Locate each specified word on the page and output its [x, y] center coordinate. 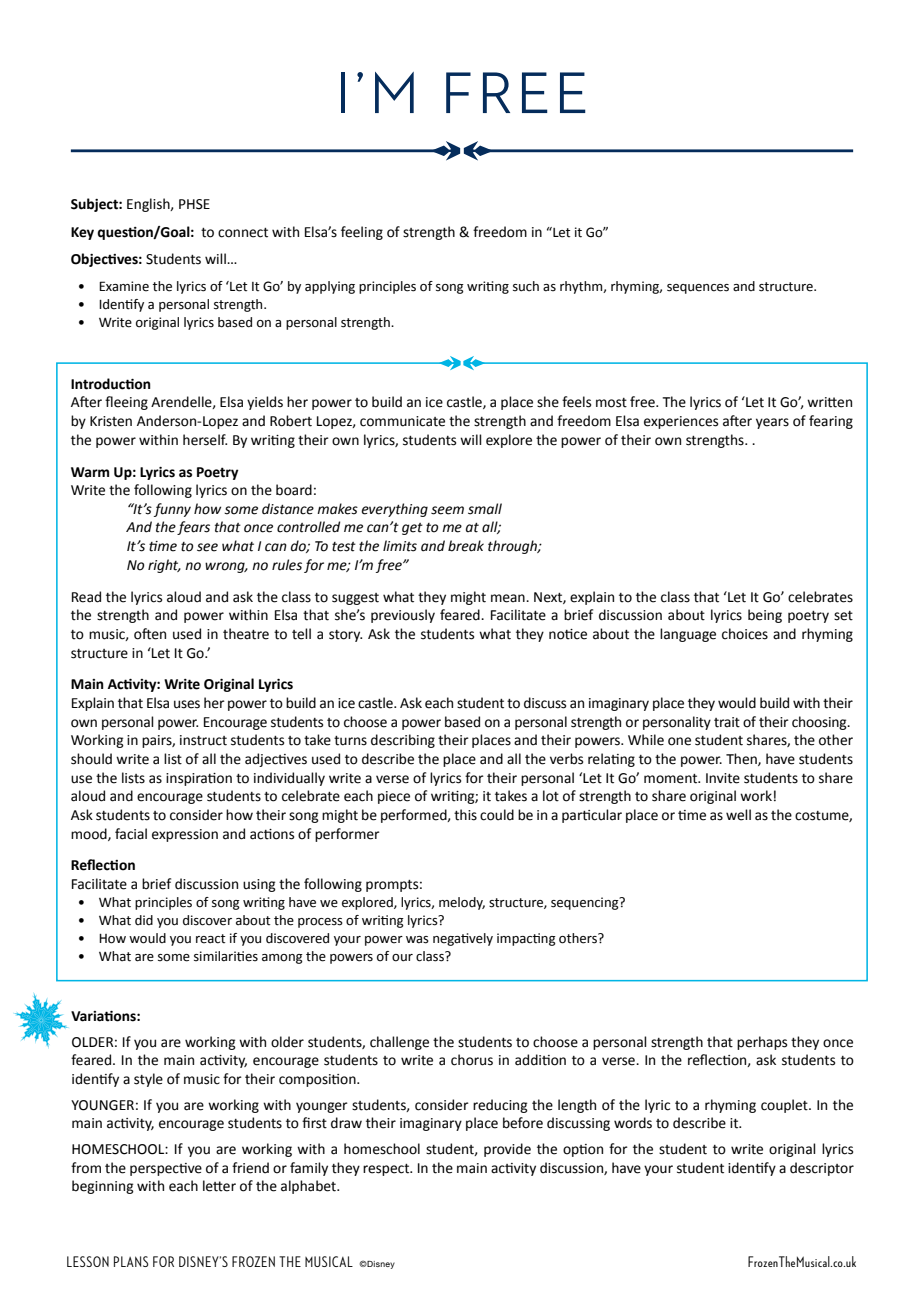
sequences [698, 289]
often [150, 634]
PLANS [131, 1261]
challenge [399, 1043]
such [526, 286]
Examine [124, 286]
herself [205, 440]
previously [403, 616]
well [738, 815]
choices [745, 634]
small [485, 509]
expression [185, 835]
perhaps [762, 1043]
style [148, 1080]
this [465, 815]
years [772, 423]
